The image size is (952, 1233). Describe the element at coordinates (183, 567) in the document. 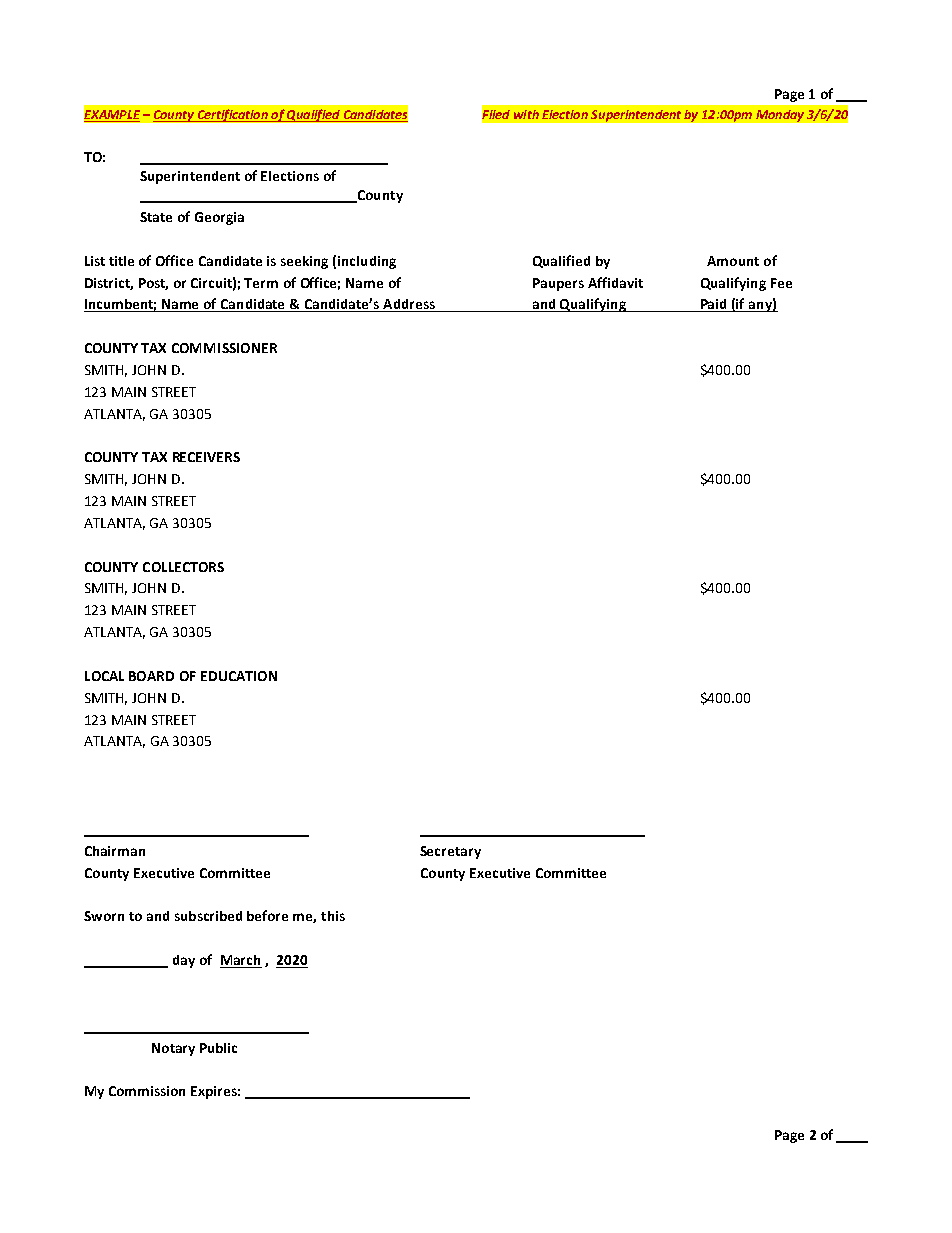

I see `COLLECTORS` at that location.
